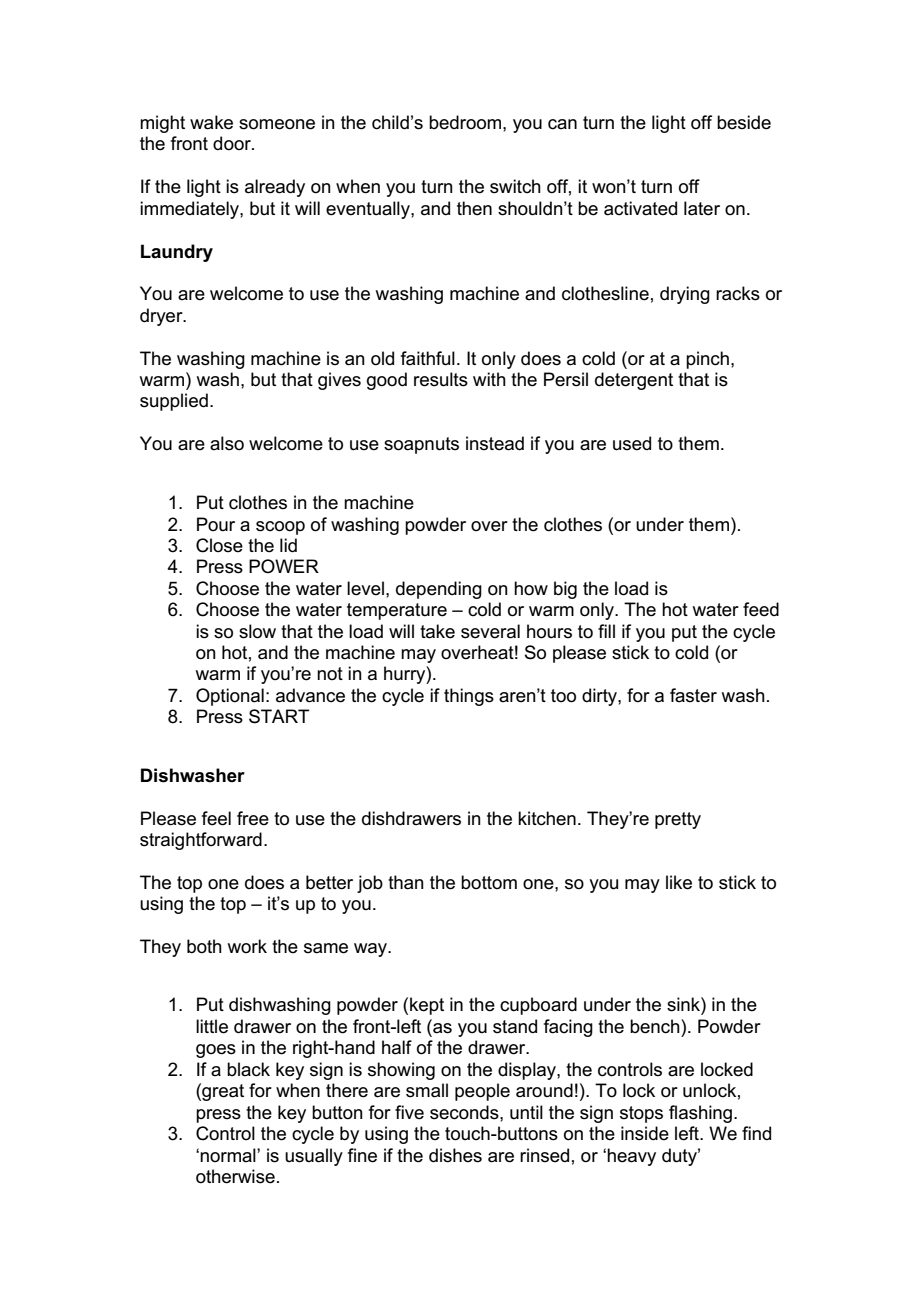  I want to click on like, so click(679, 882).
